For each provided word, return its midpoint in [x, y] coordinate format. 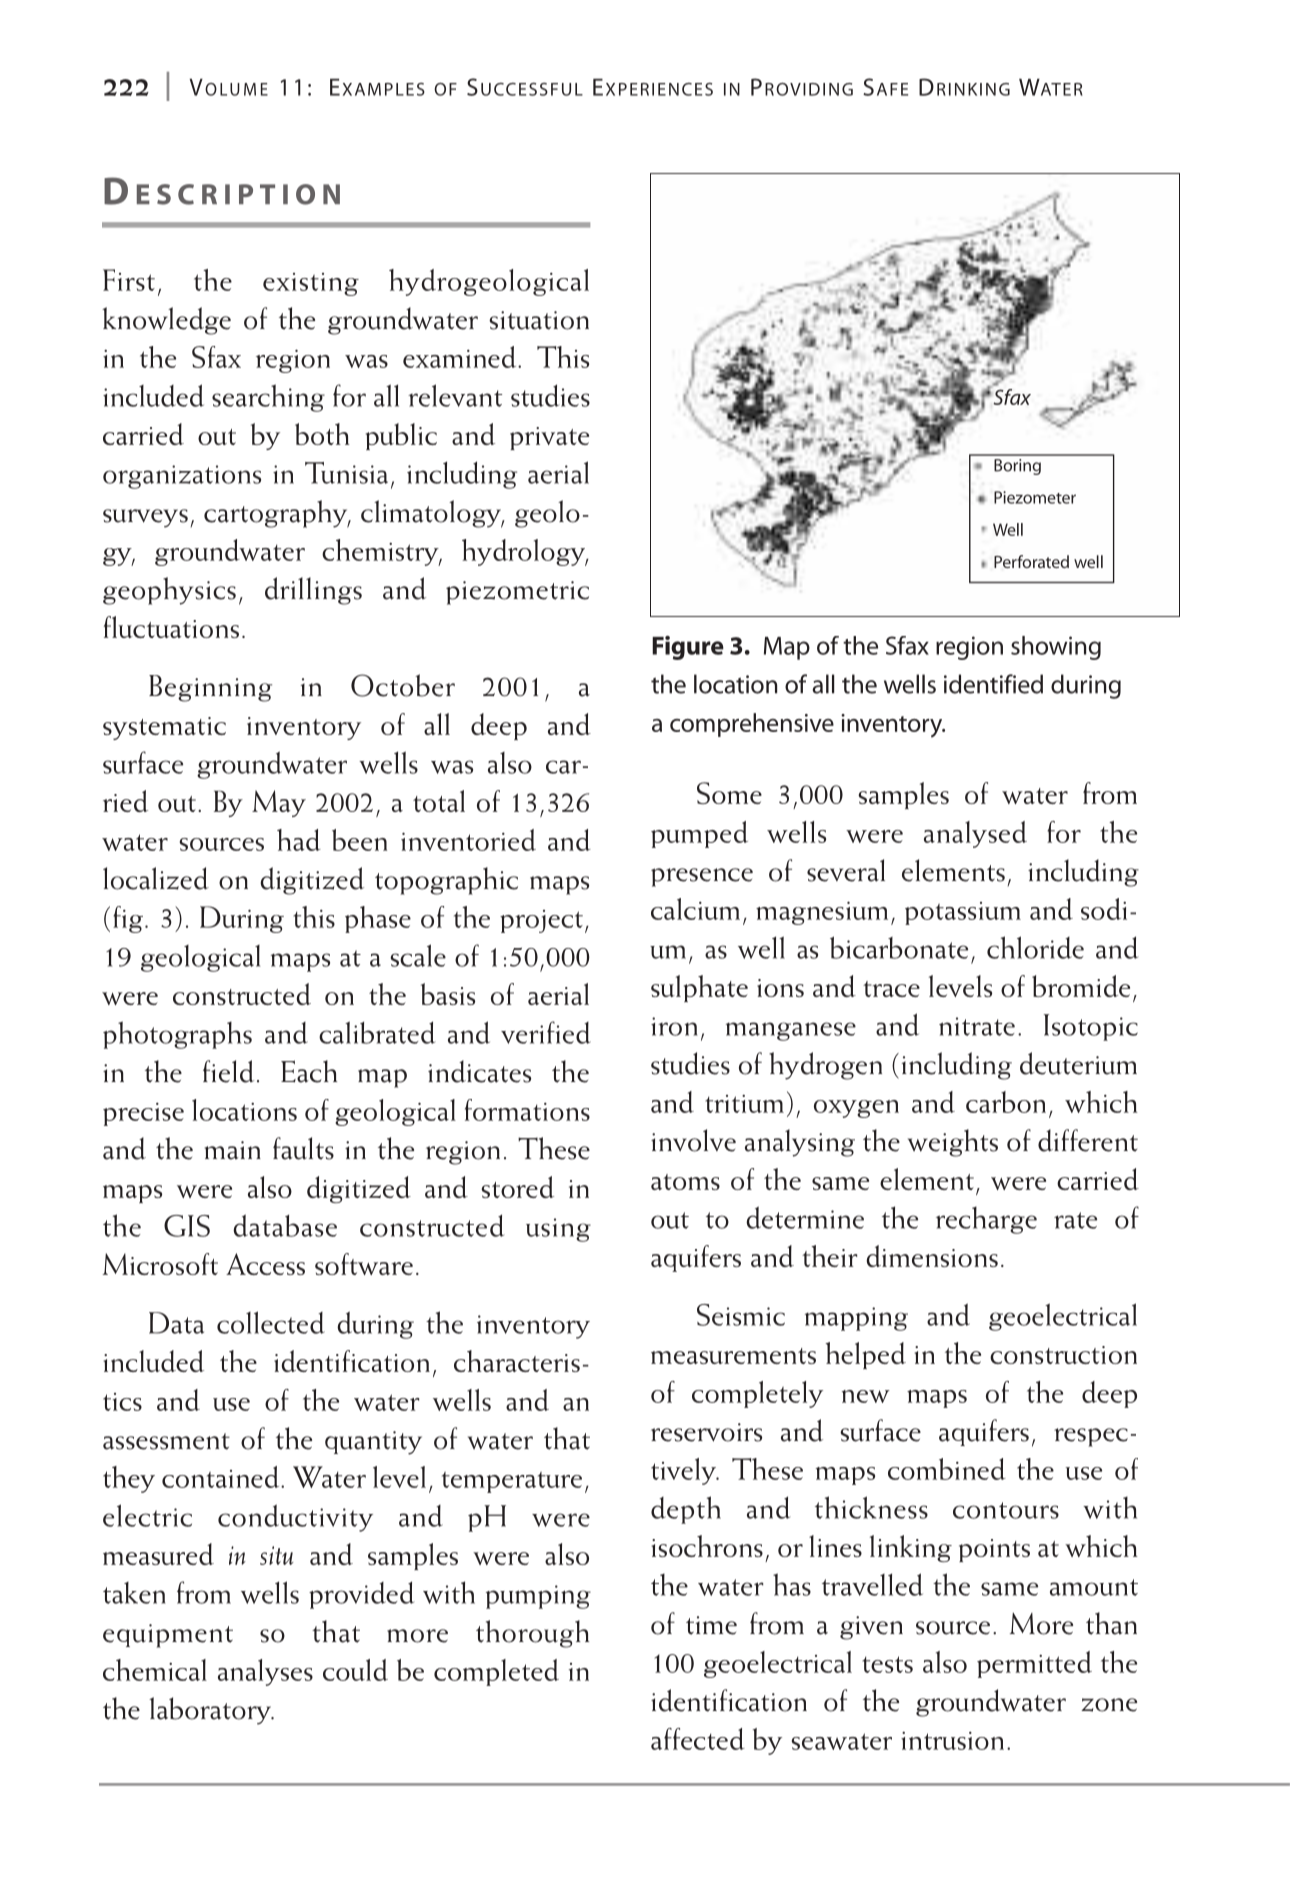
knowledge [166, 321]
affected [698, 1739]
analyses [265, 1672]
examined [461, 357]
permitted [1034, 1664]
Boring [1017, 467]
